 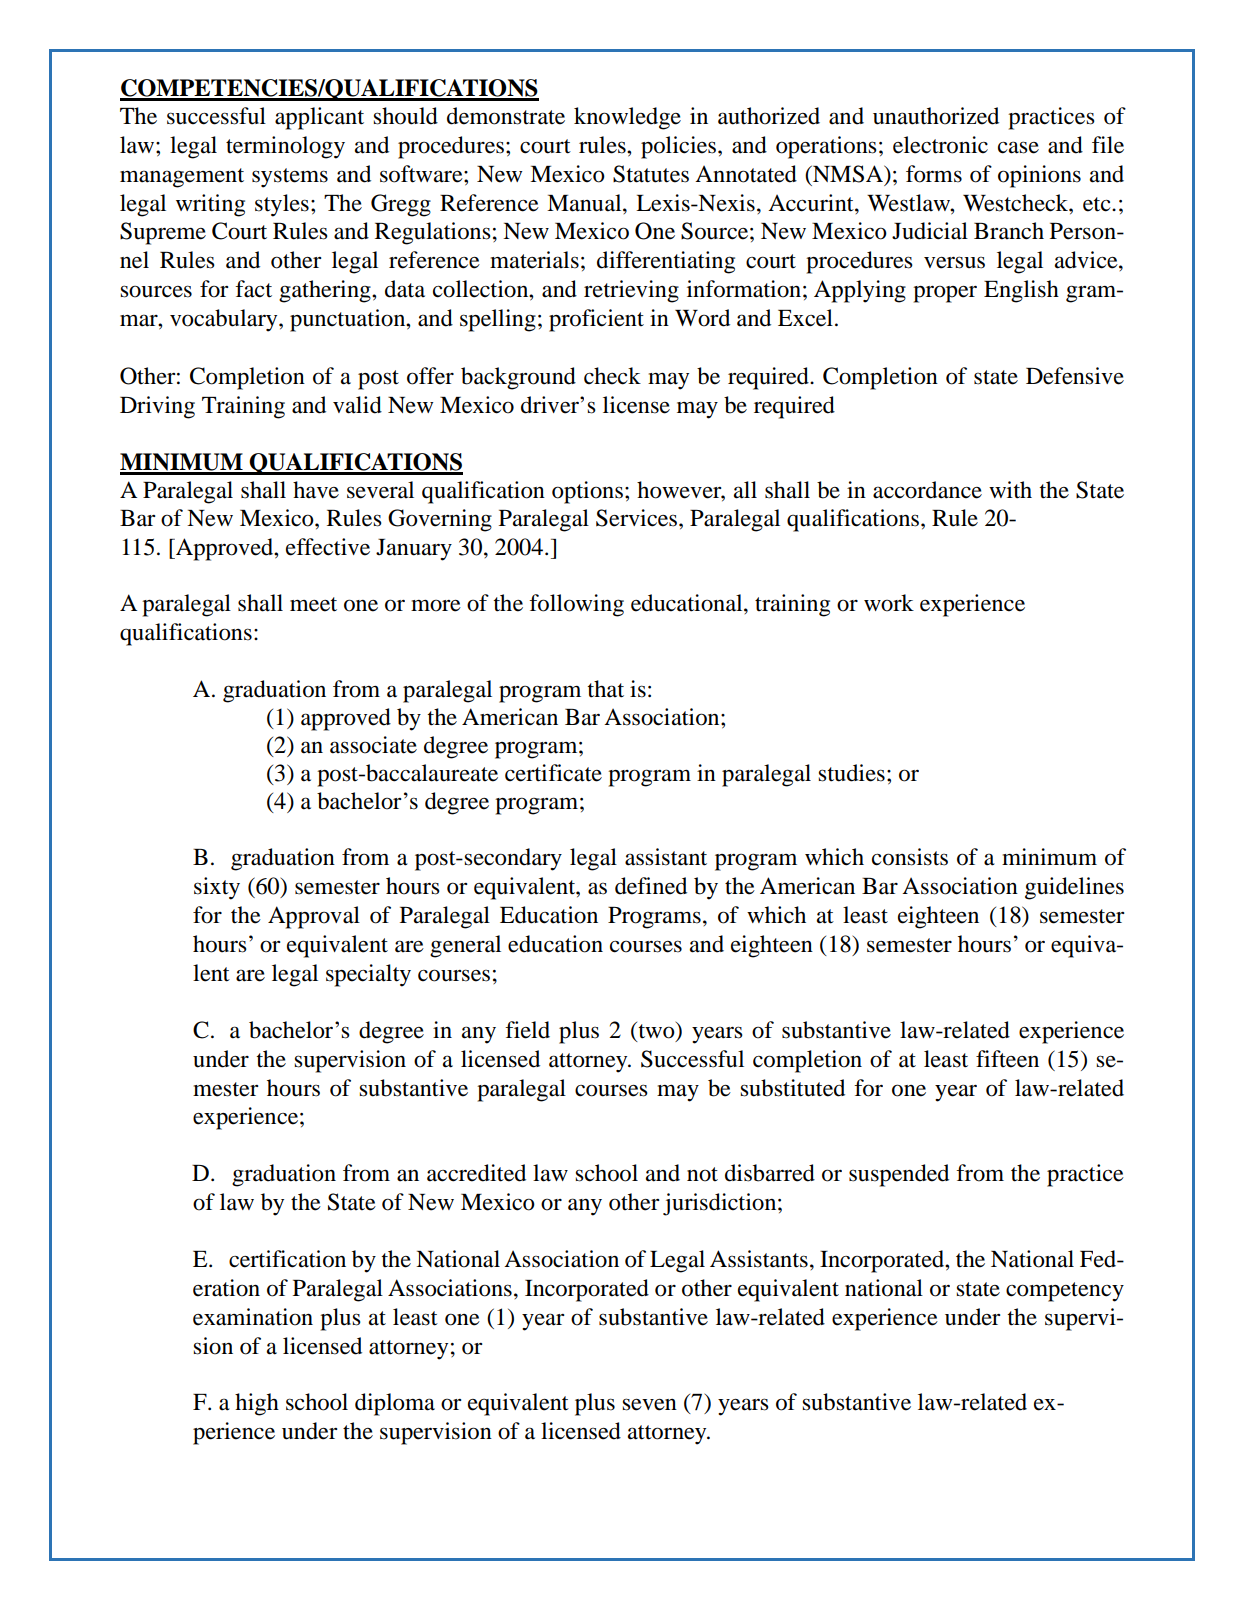 What do you see at coordinates (553, 773) in the screenshot?
I see `certificate` at bounding box center [553, 773].
